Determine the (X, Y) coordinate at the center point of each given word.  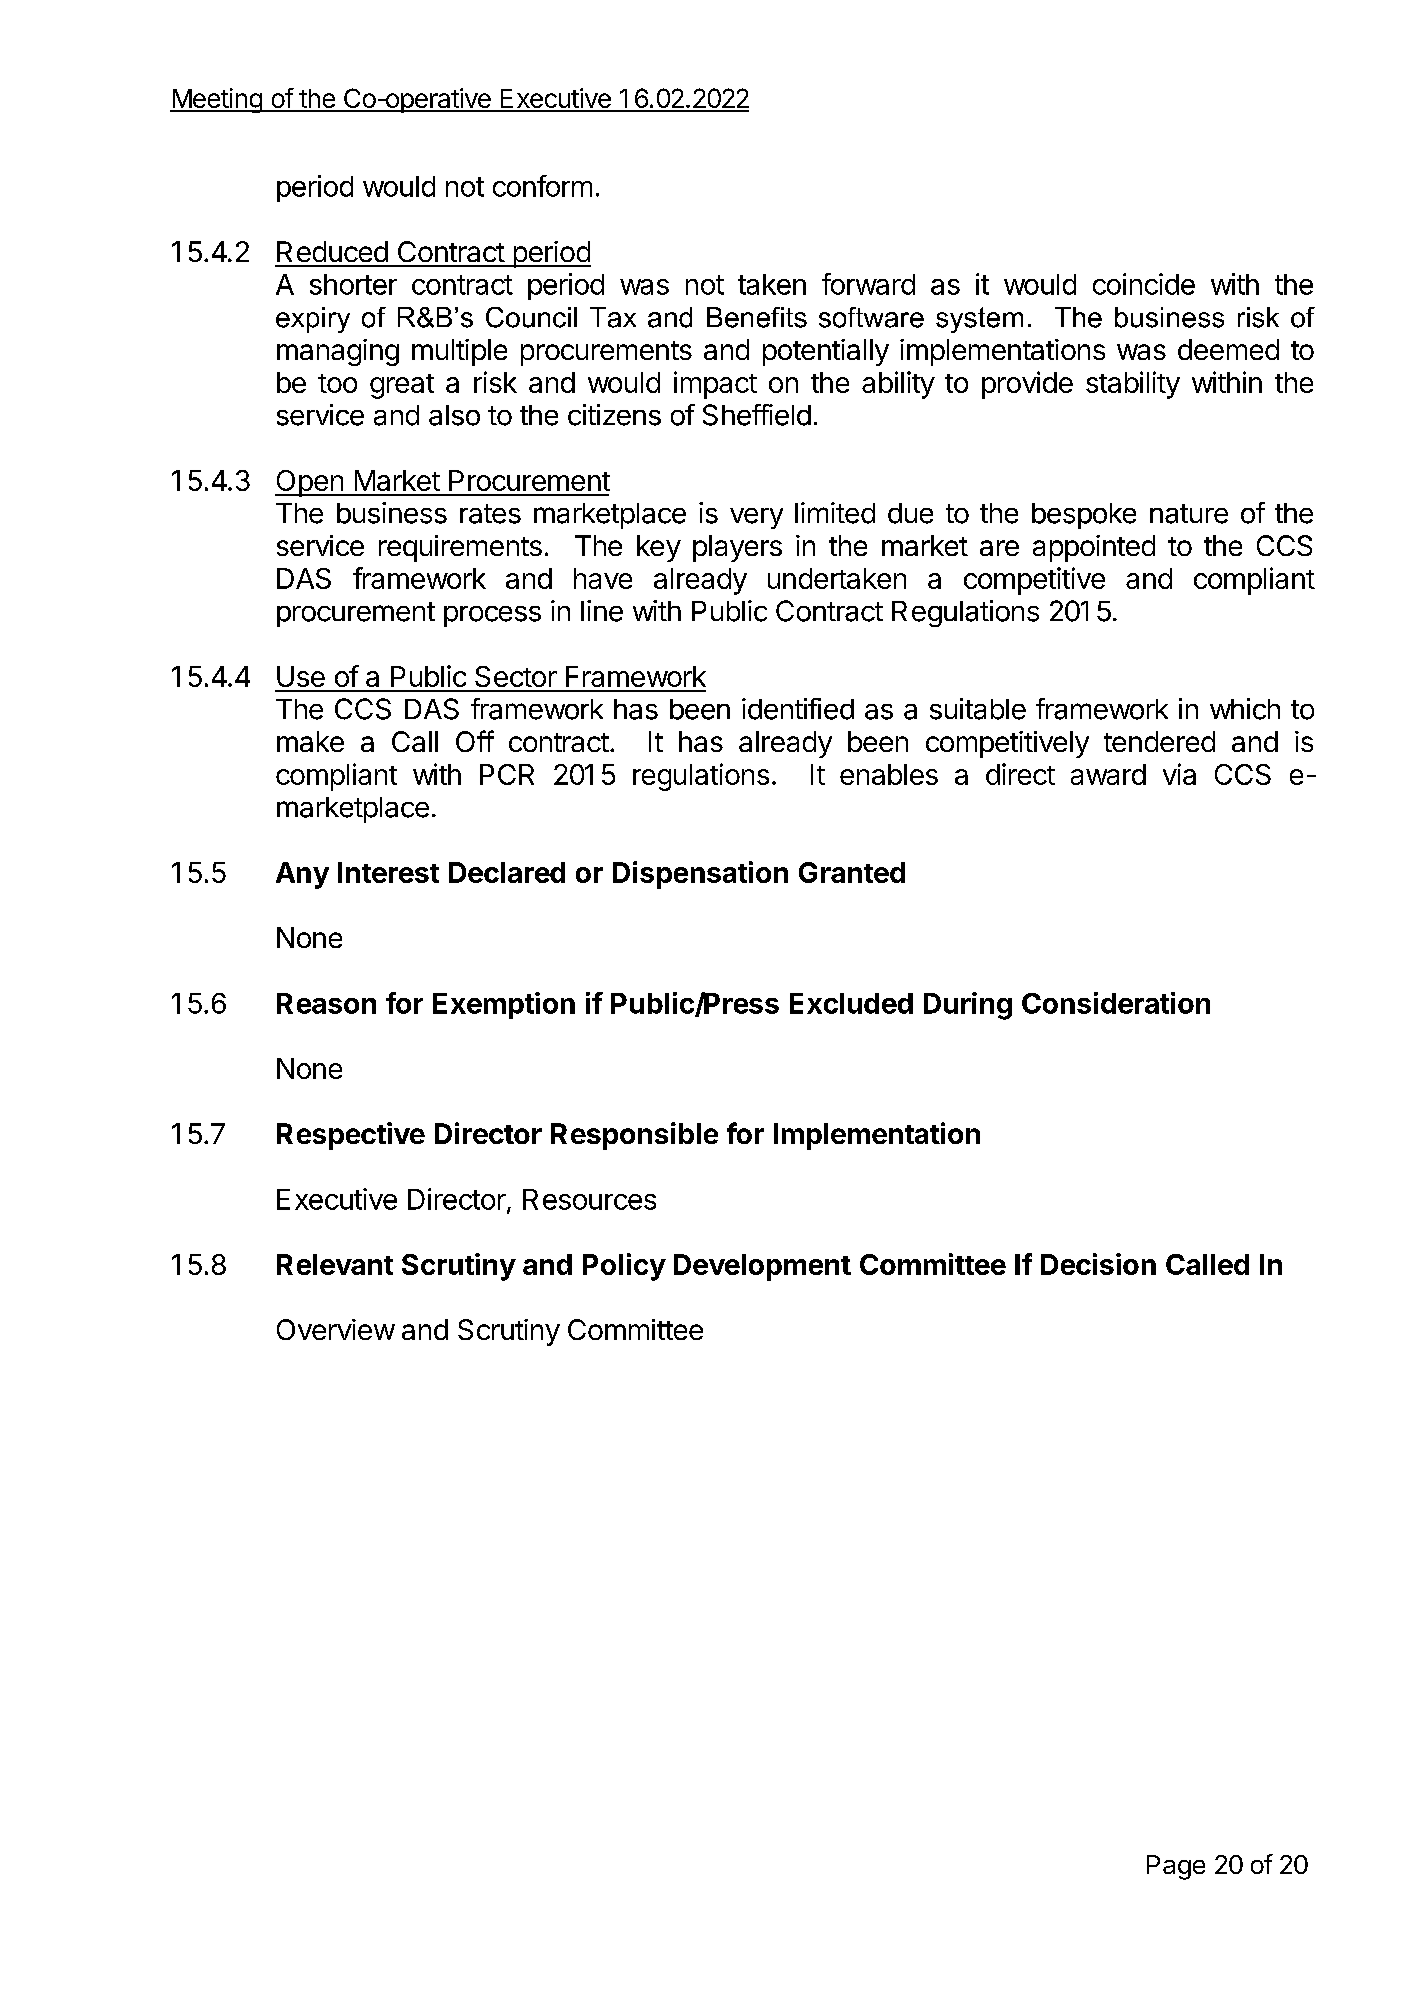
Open (310, 483)
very (756, 518)
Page (1176, 1867)
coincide (1144, 284)
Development (762, 1267)
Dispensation (700, 875)
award (1108, 774)
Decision (1098, 1264)
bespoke (1084, 516)
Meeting (217, 100)
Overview (336, 1329)
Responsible (634, 1136)
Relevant (335, 1264)
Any (302, 875)
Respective (351, 1136)
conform (542, 186)
